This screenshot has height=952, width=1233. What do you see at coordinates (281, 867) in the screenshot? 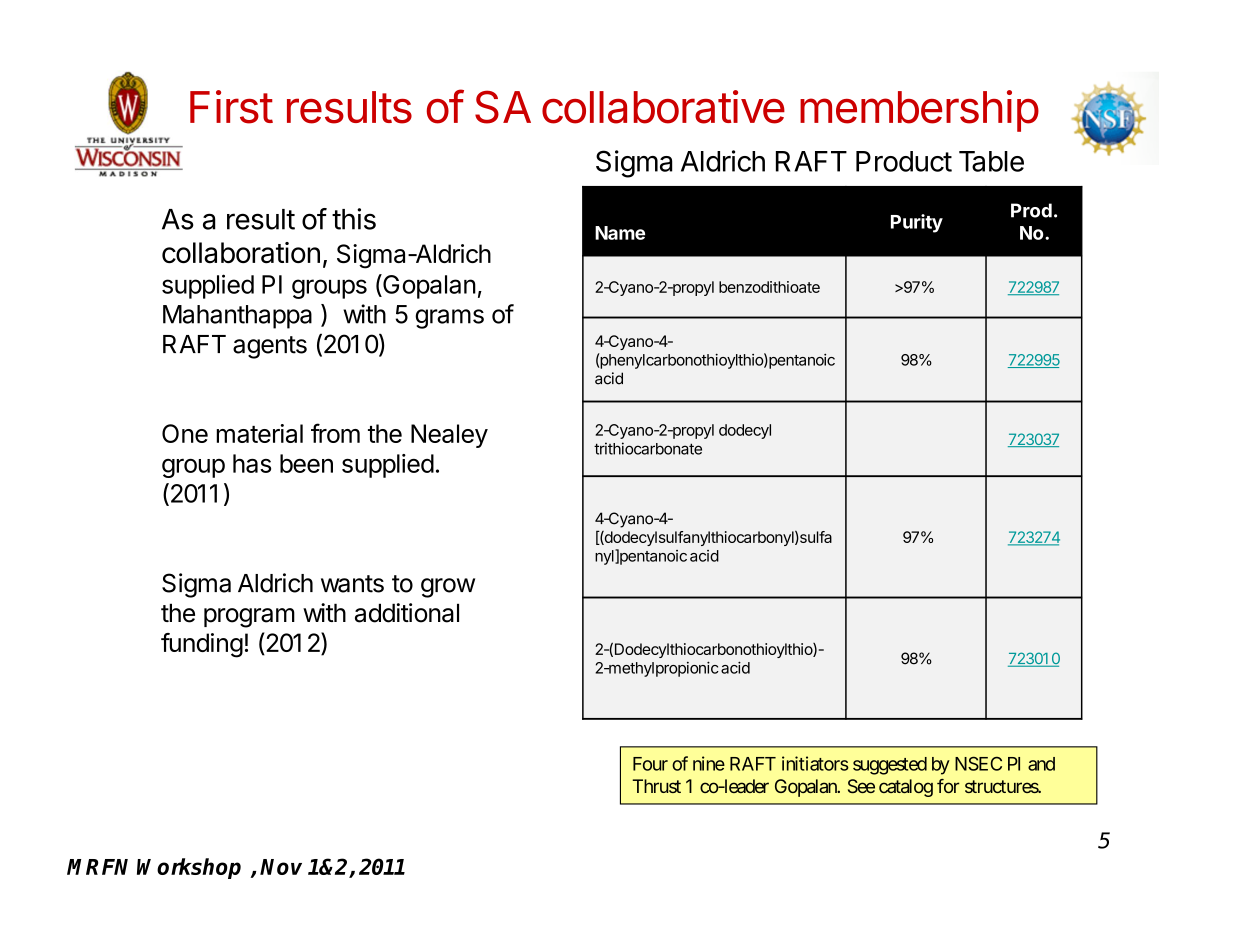
I see `Nov` at bounding box center [281, 867].
